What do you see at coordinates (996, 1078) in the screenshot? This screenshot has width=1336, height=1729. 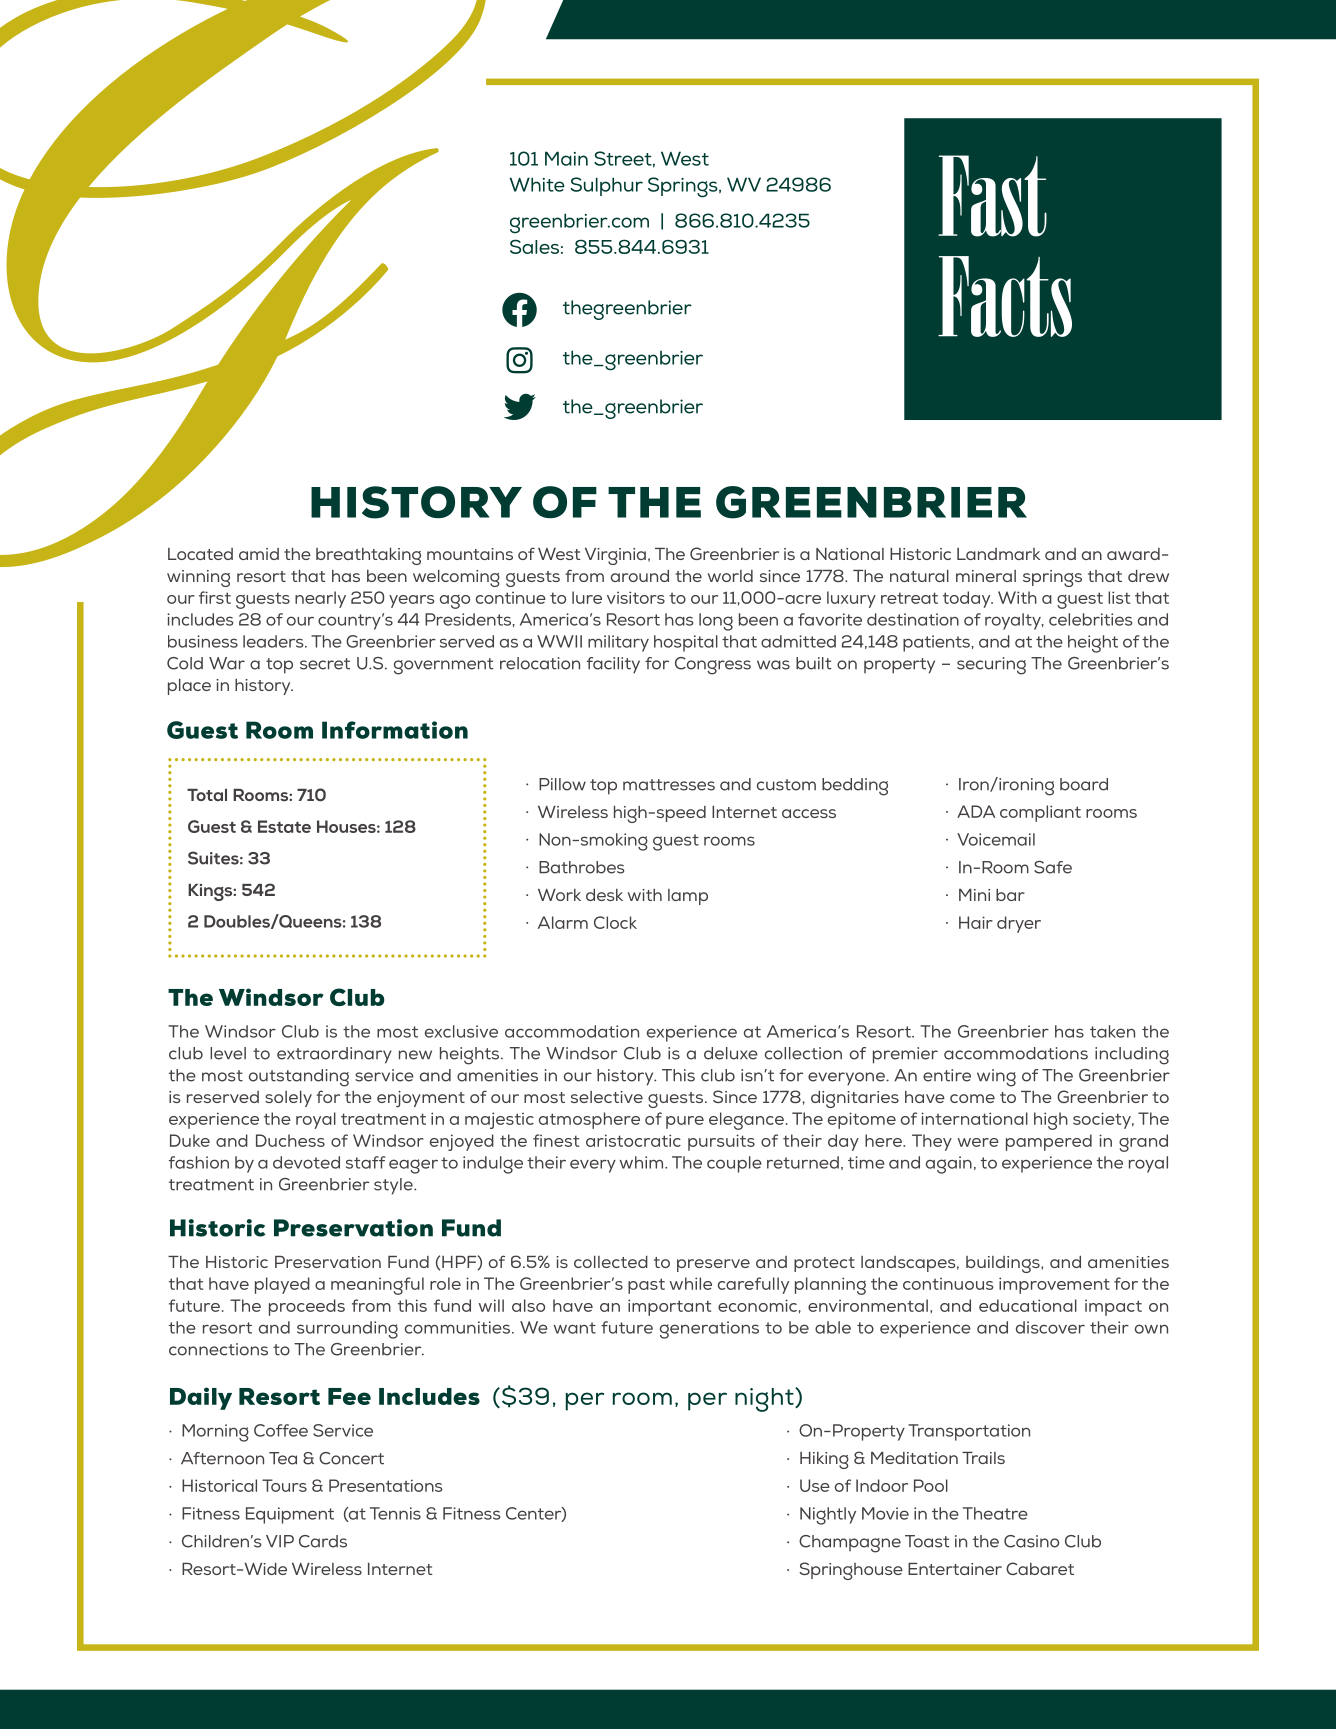 I see `wing` at bounding box center [996, 1078].
